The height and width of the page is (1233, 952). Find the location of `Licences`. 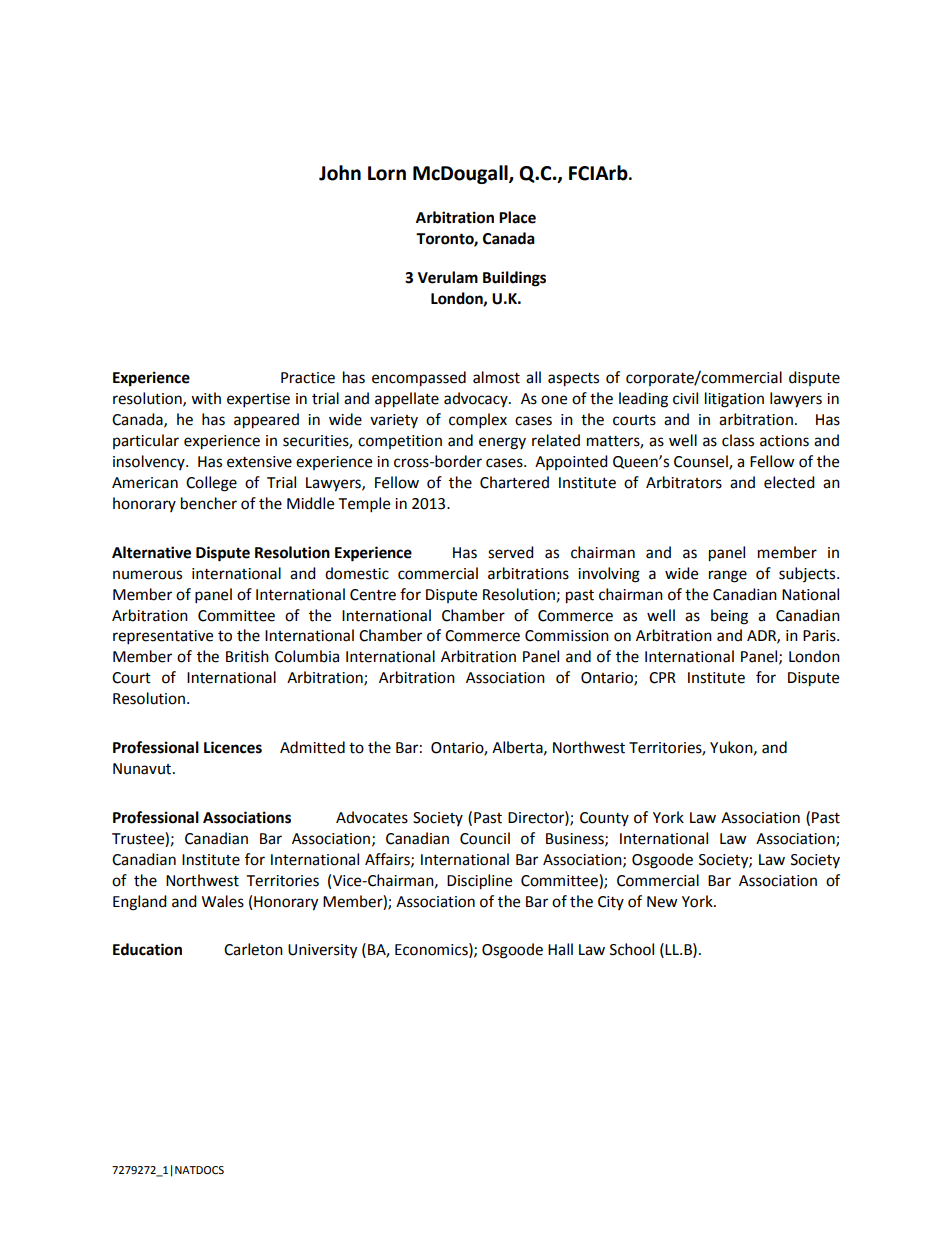

Licences is located at coordinates (233, 747).
